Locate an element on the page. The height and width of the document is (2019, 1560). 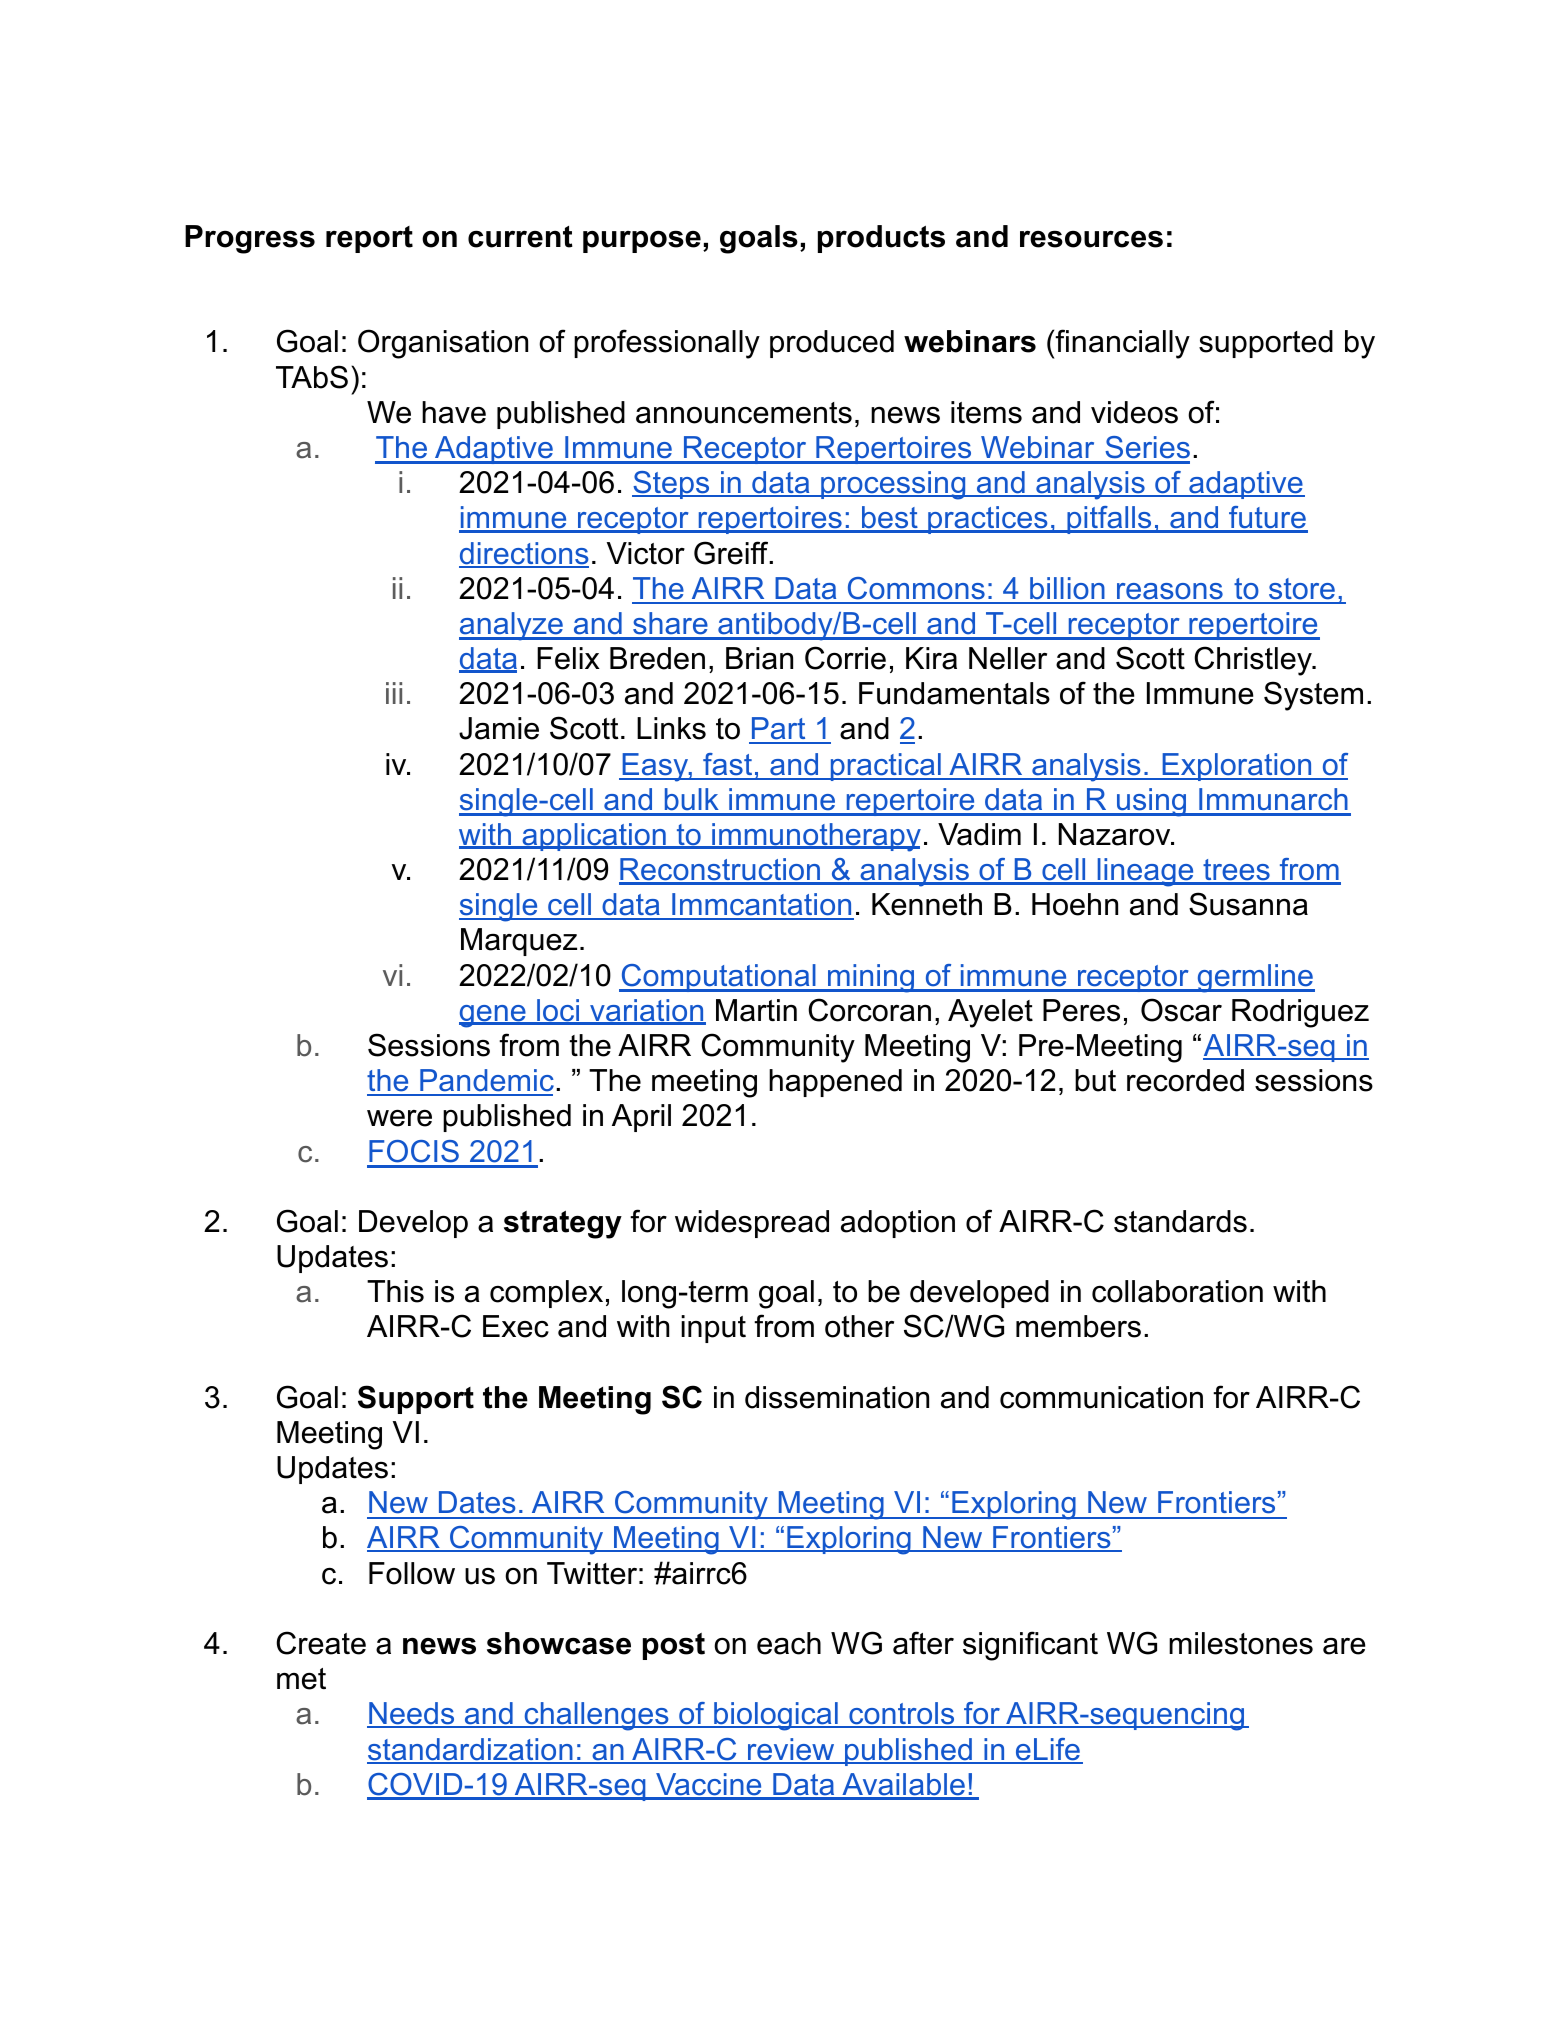
iii is located at coordinates (394, 693).
